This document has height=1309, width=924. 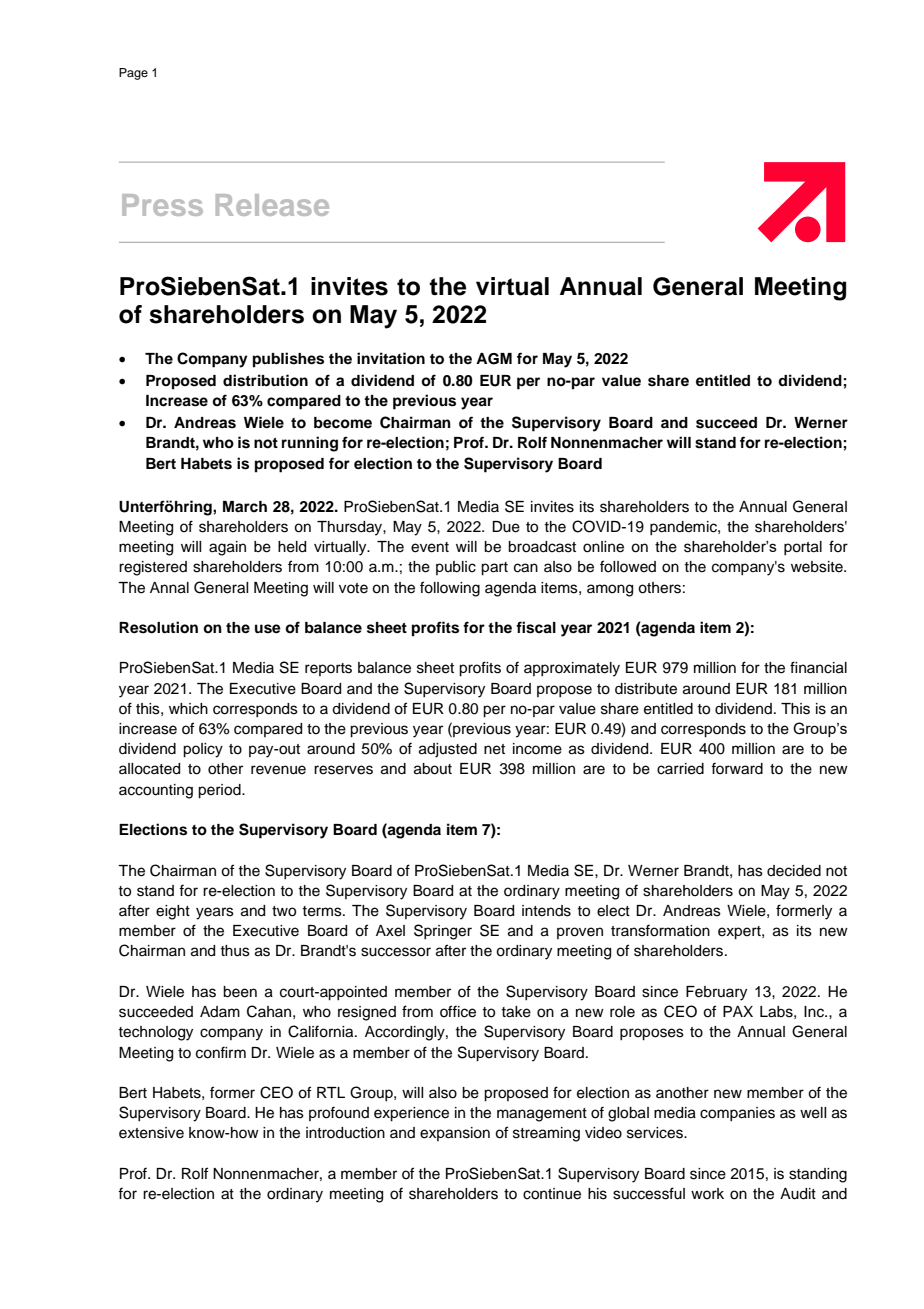 I want to click on period, so click(x=220, y=791).
